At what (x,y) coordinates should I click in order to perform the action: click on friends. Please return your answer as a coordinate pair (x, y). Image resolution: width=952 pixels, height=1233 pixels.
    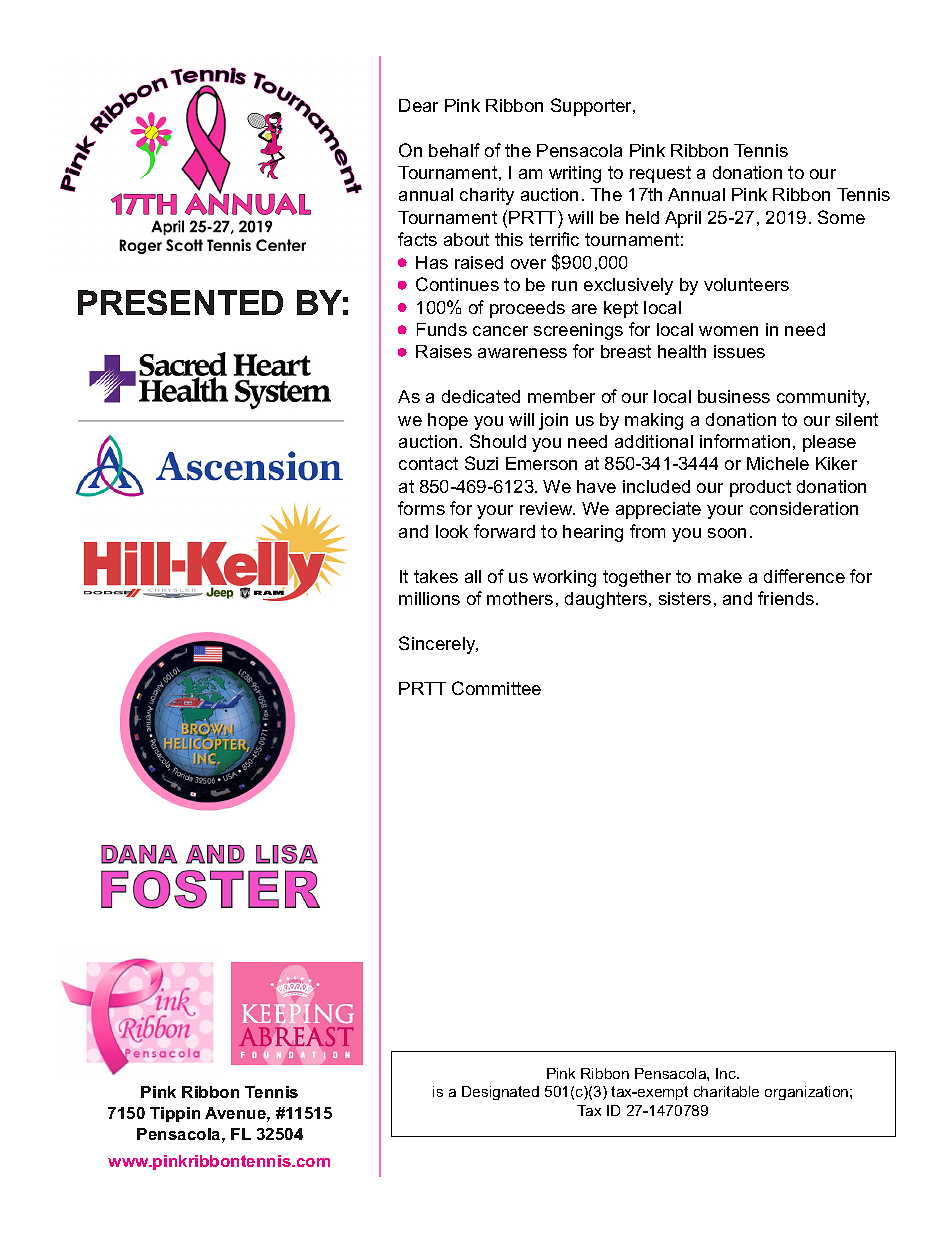
    Looking at the image, I should click on (786, 598).
